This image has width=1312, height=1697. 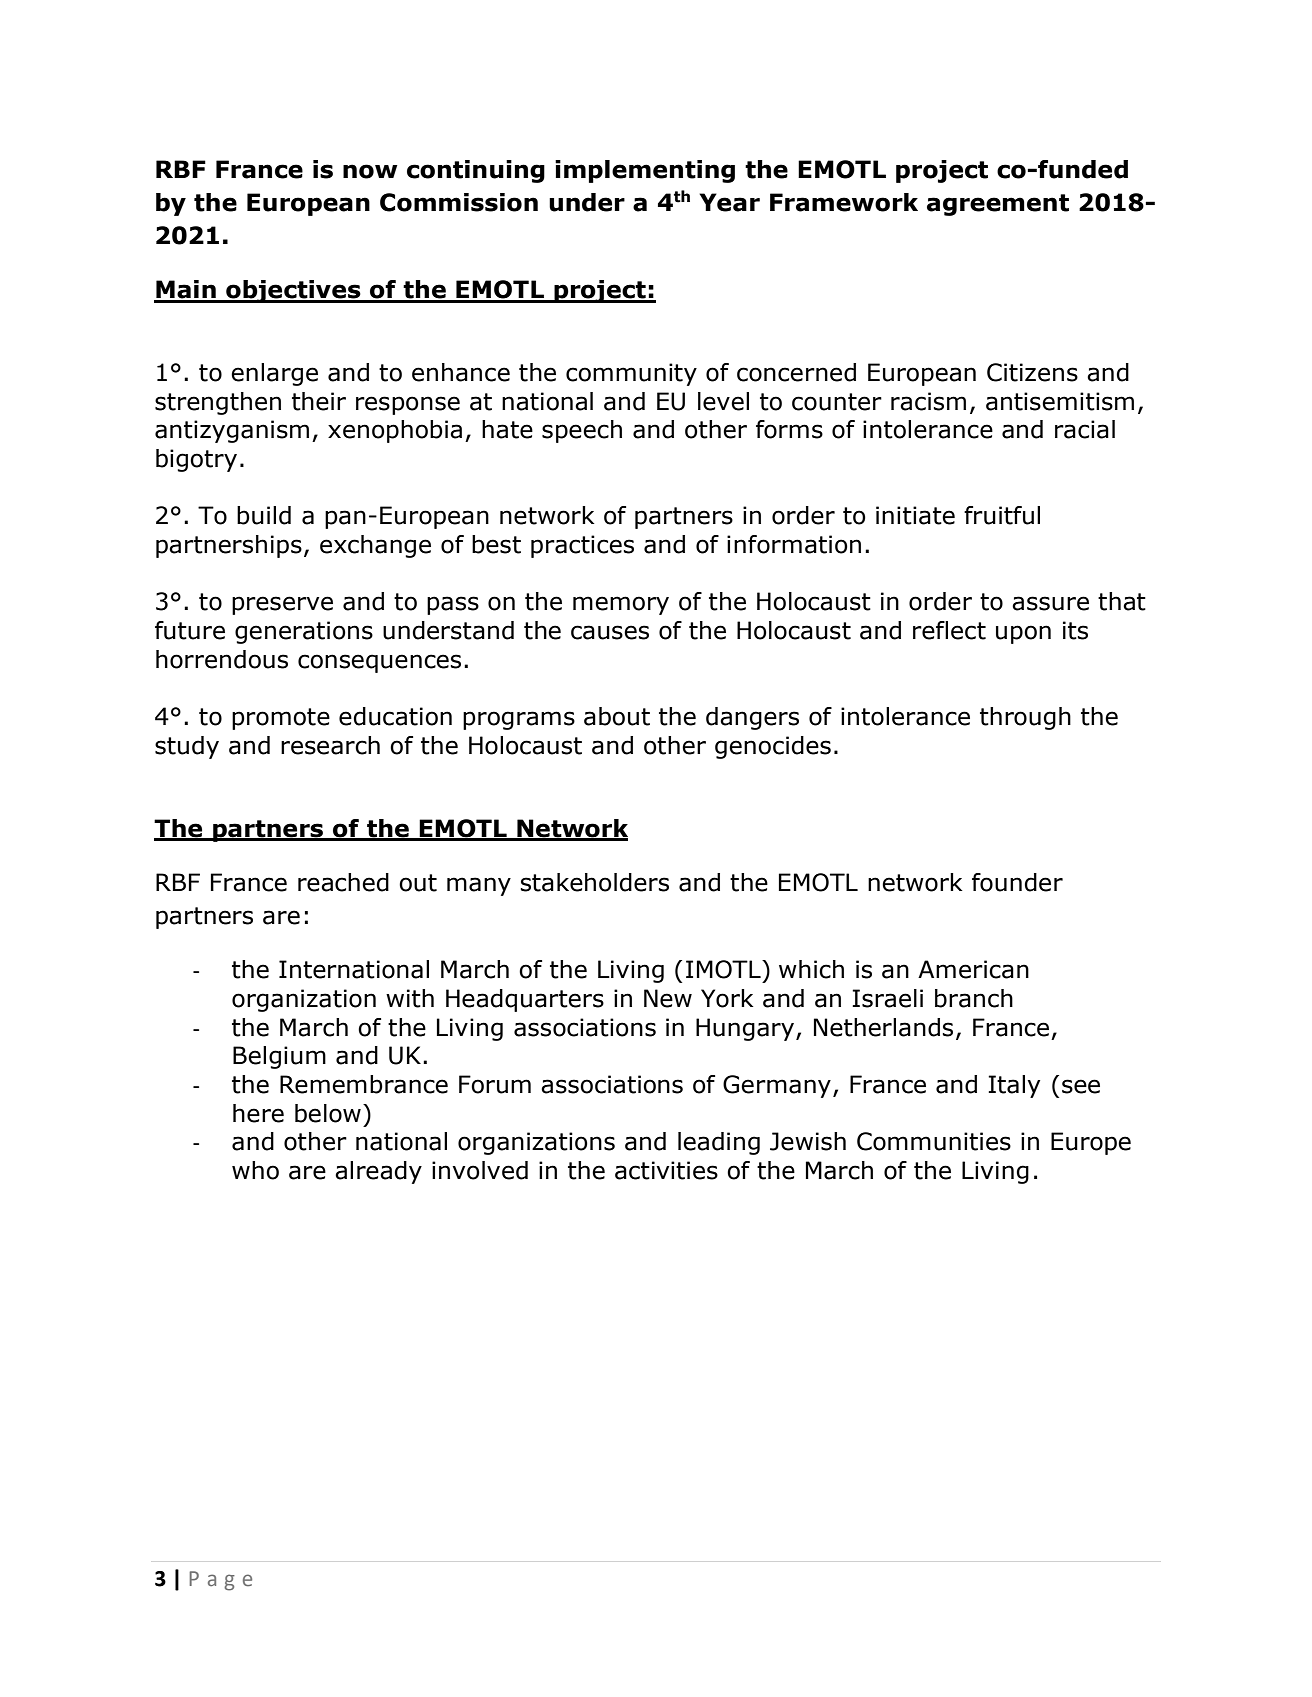 What do you see at coordinates (998, 205) in the image?
I see `agreement` at bounding box center [998, 205].
